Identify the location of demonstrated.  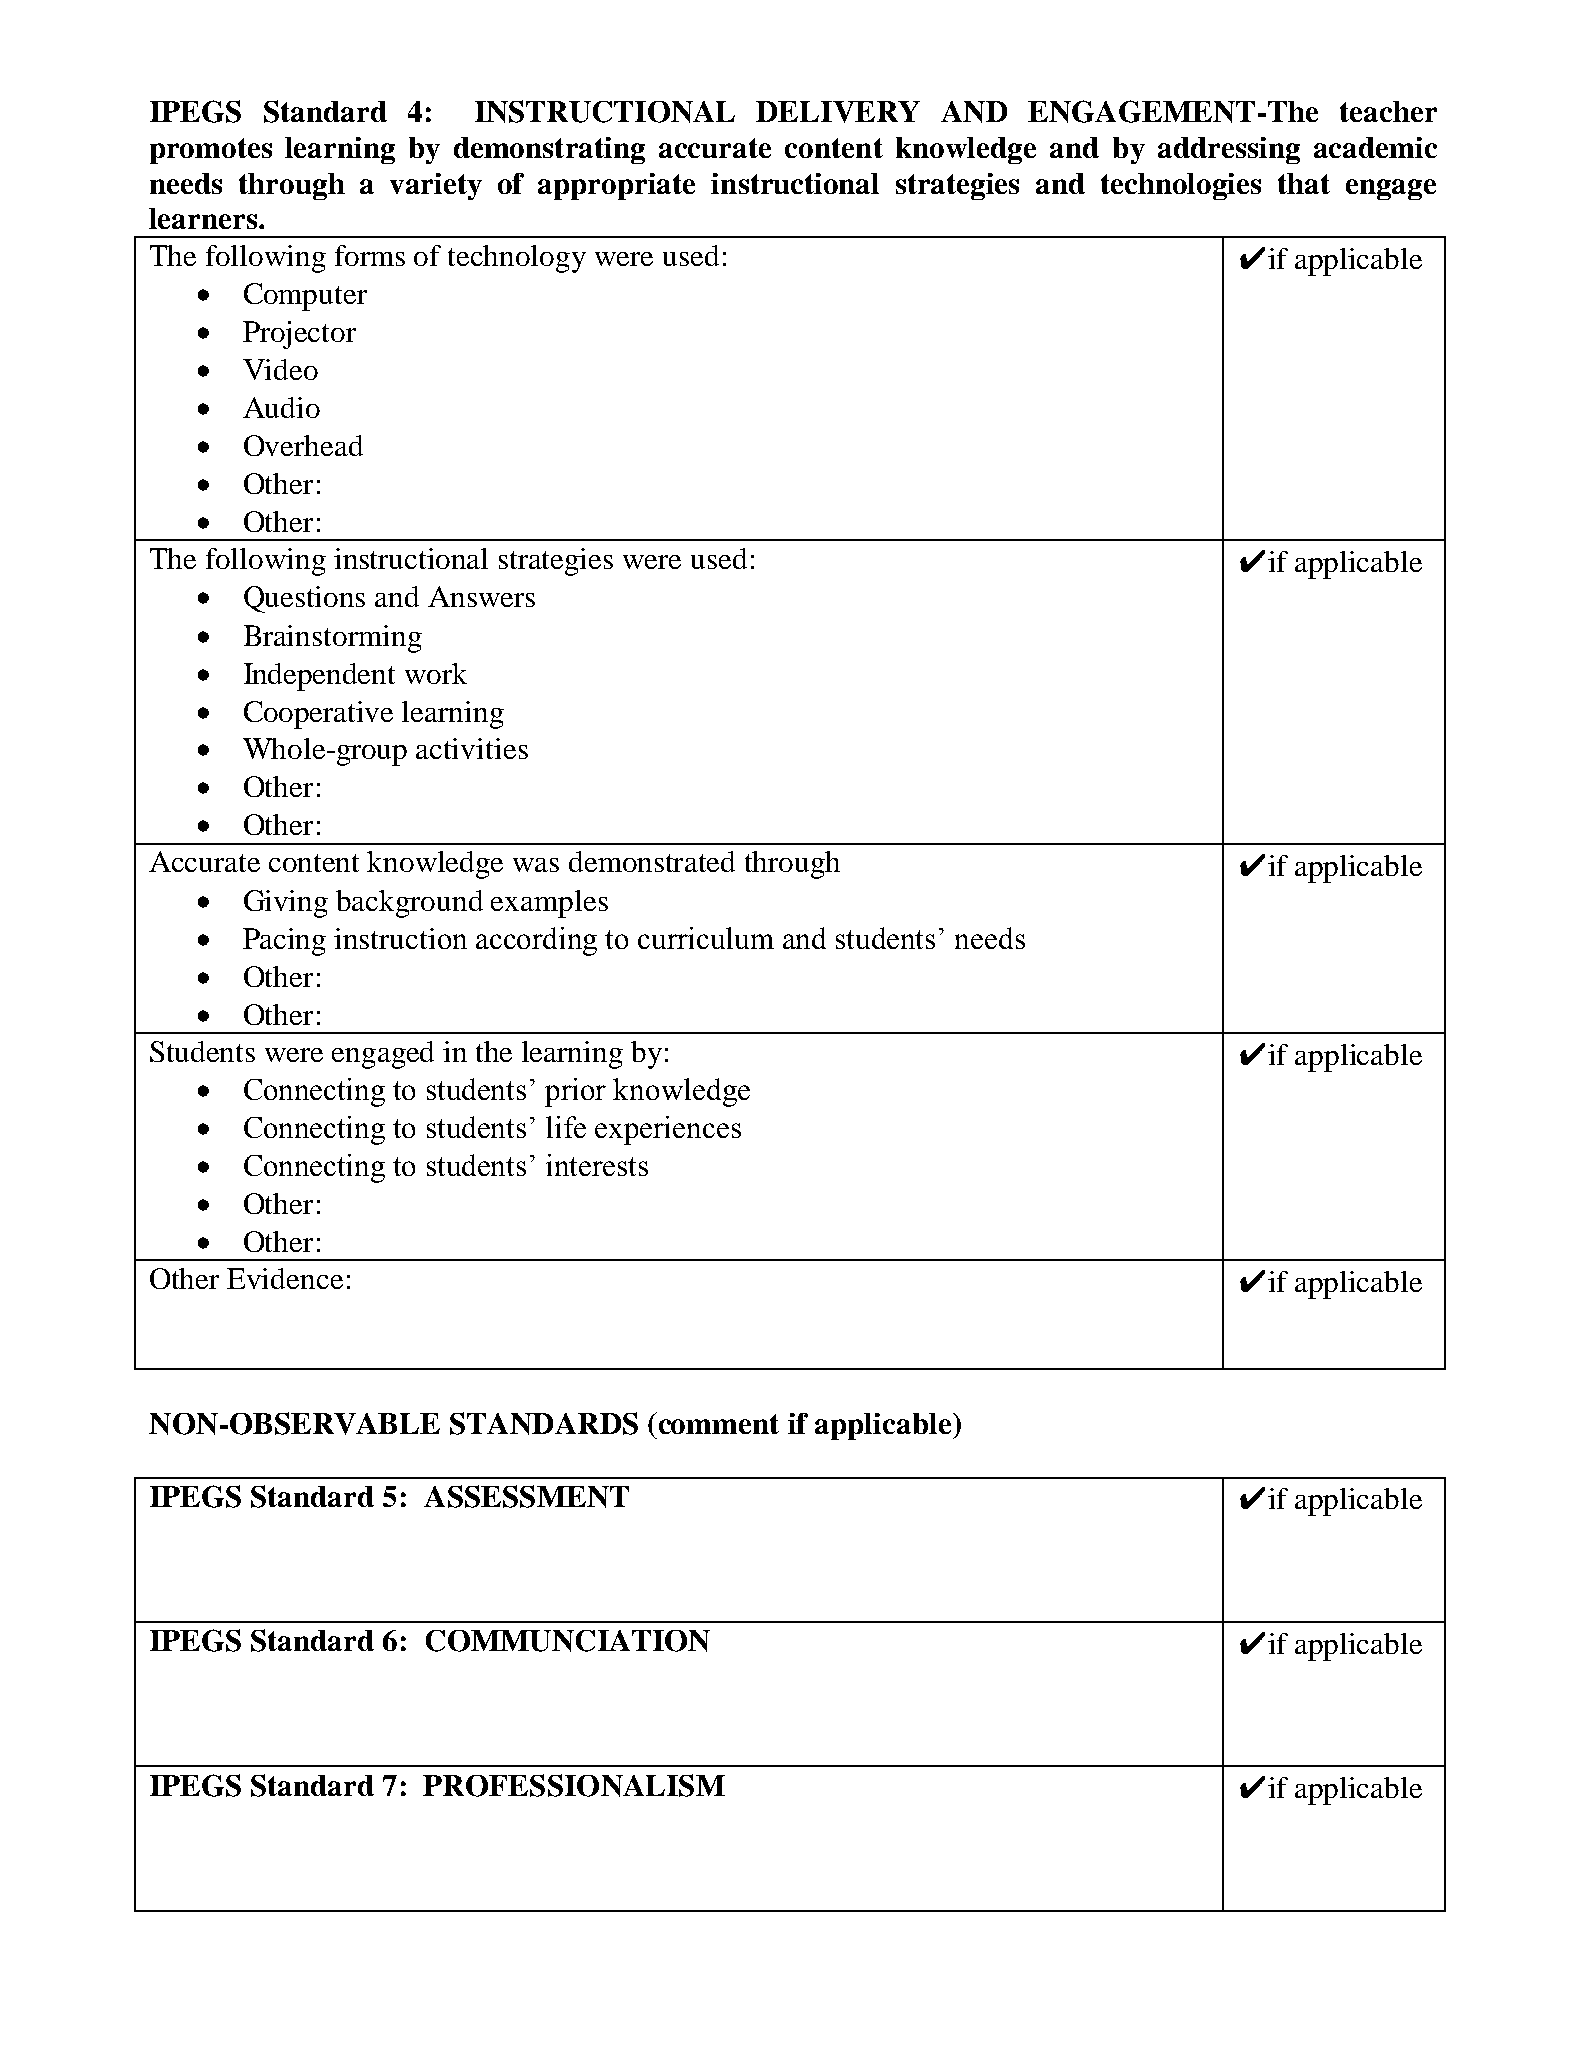
(652, 861).
